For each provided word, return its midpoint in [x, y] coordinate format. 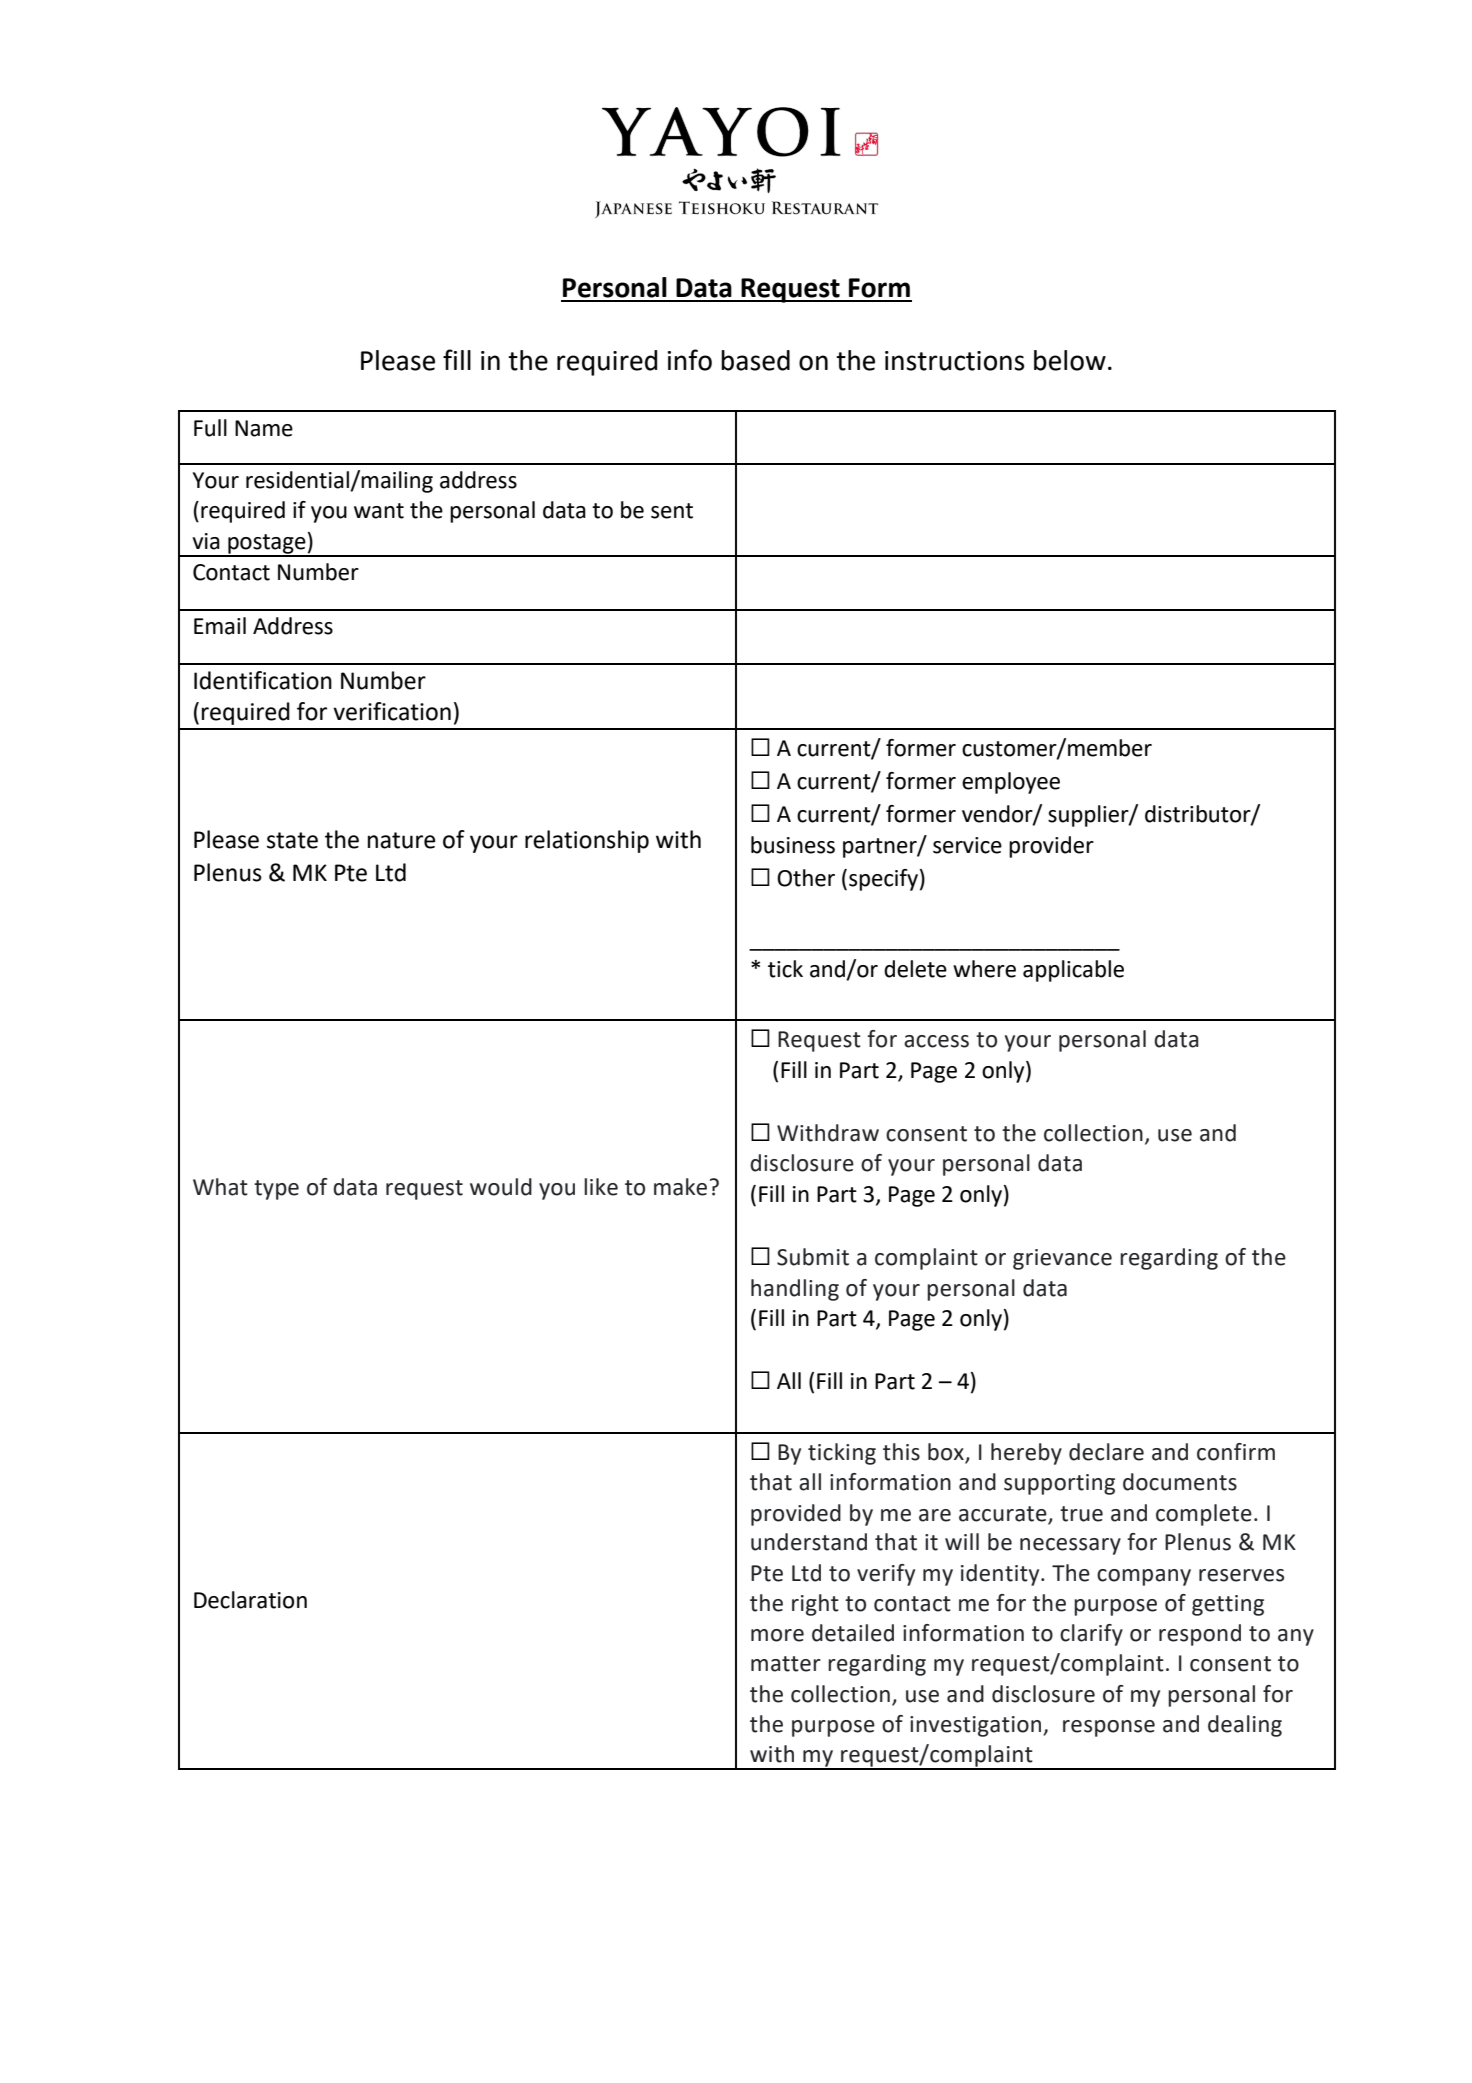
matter [786, 1664]
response [1109, 1728]
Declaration [250, 1600]
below [1070, 360]
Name [264, 428]
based [755, 360]
